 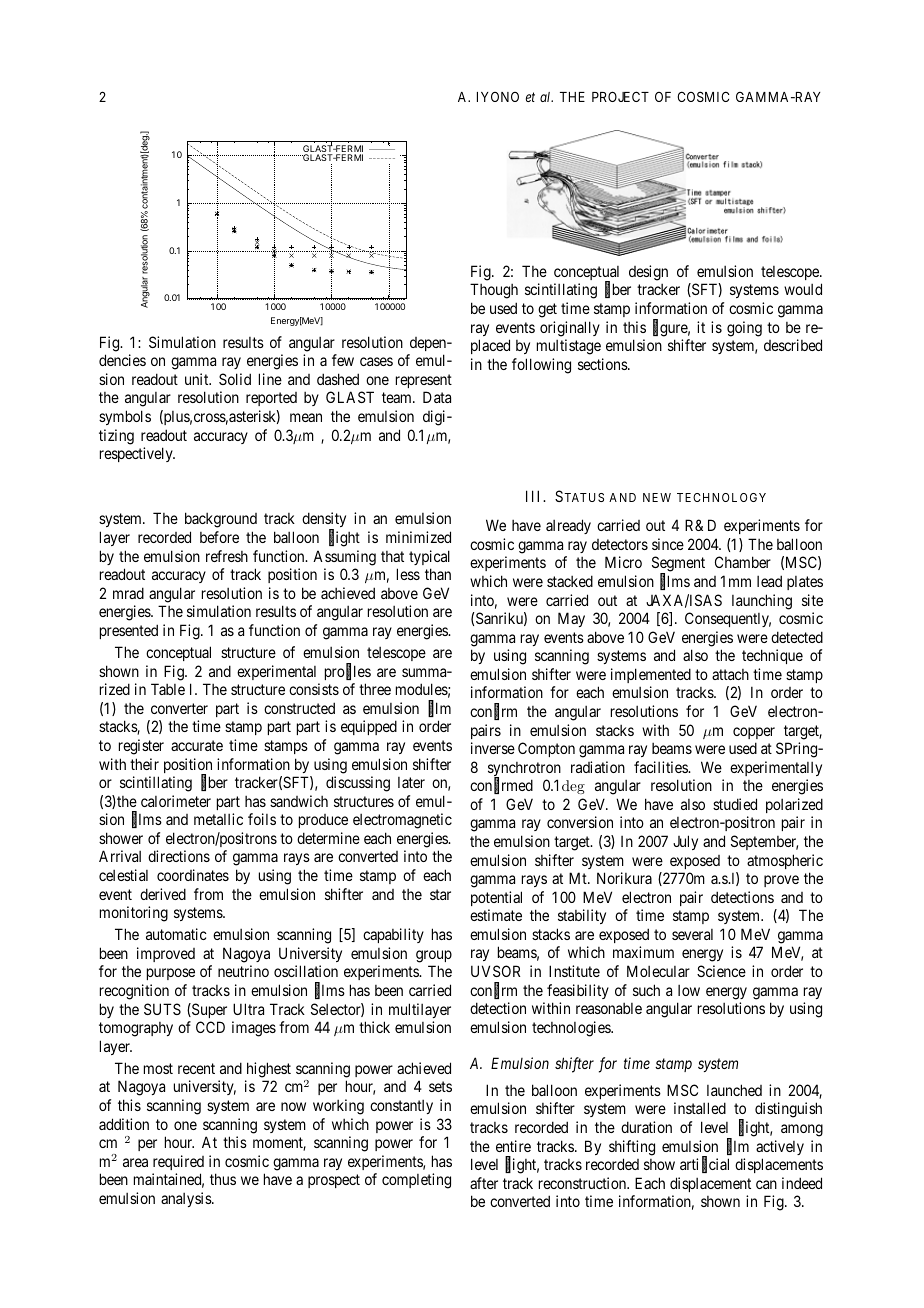 I want to click on artificial, so click(x=704, y=1165).
